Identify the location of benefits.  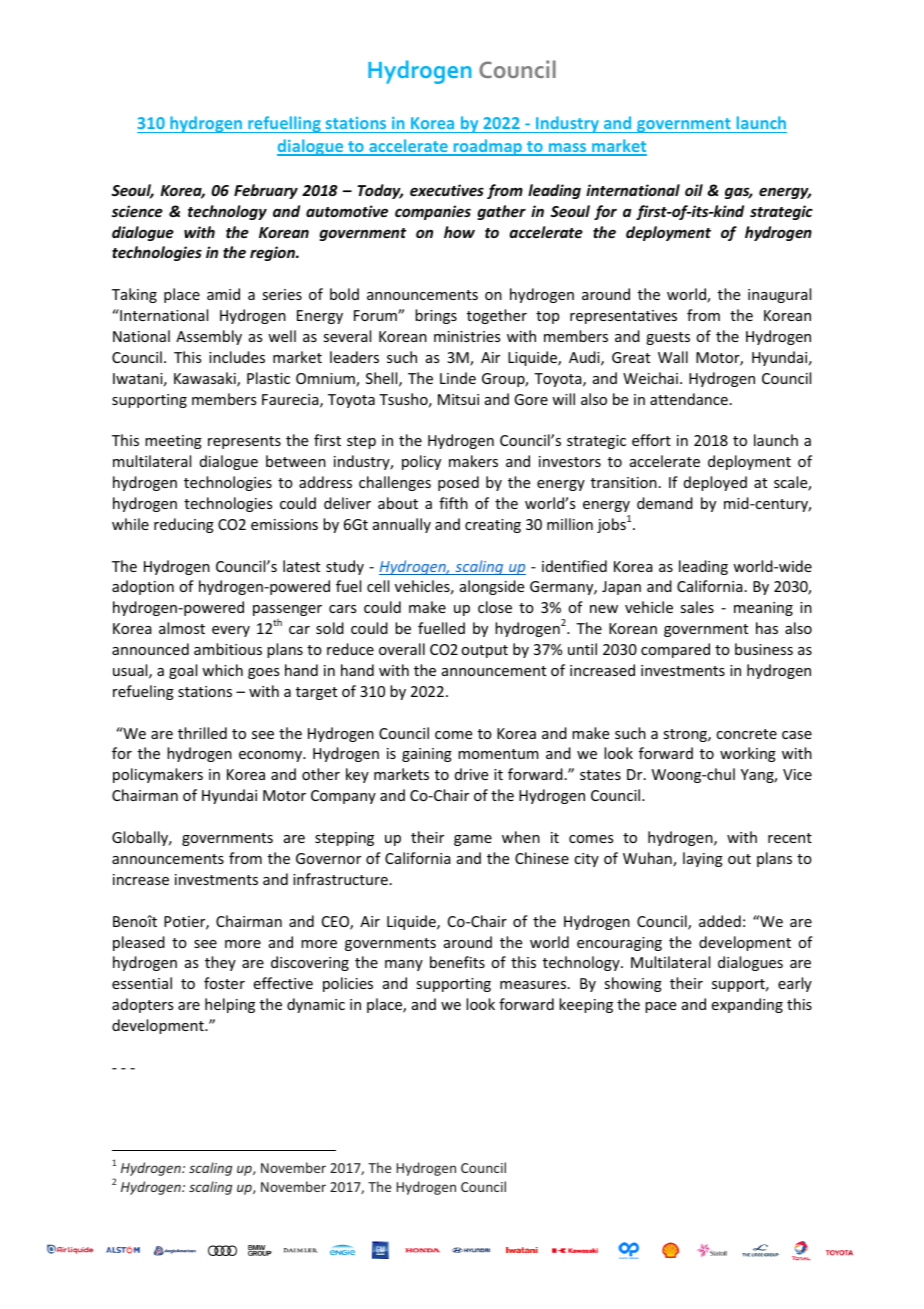
(457, 962).
